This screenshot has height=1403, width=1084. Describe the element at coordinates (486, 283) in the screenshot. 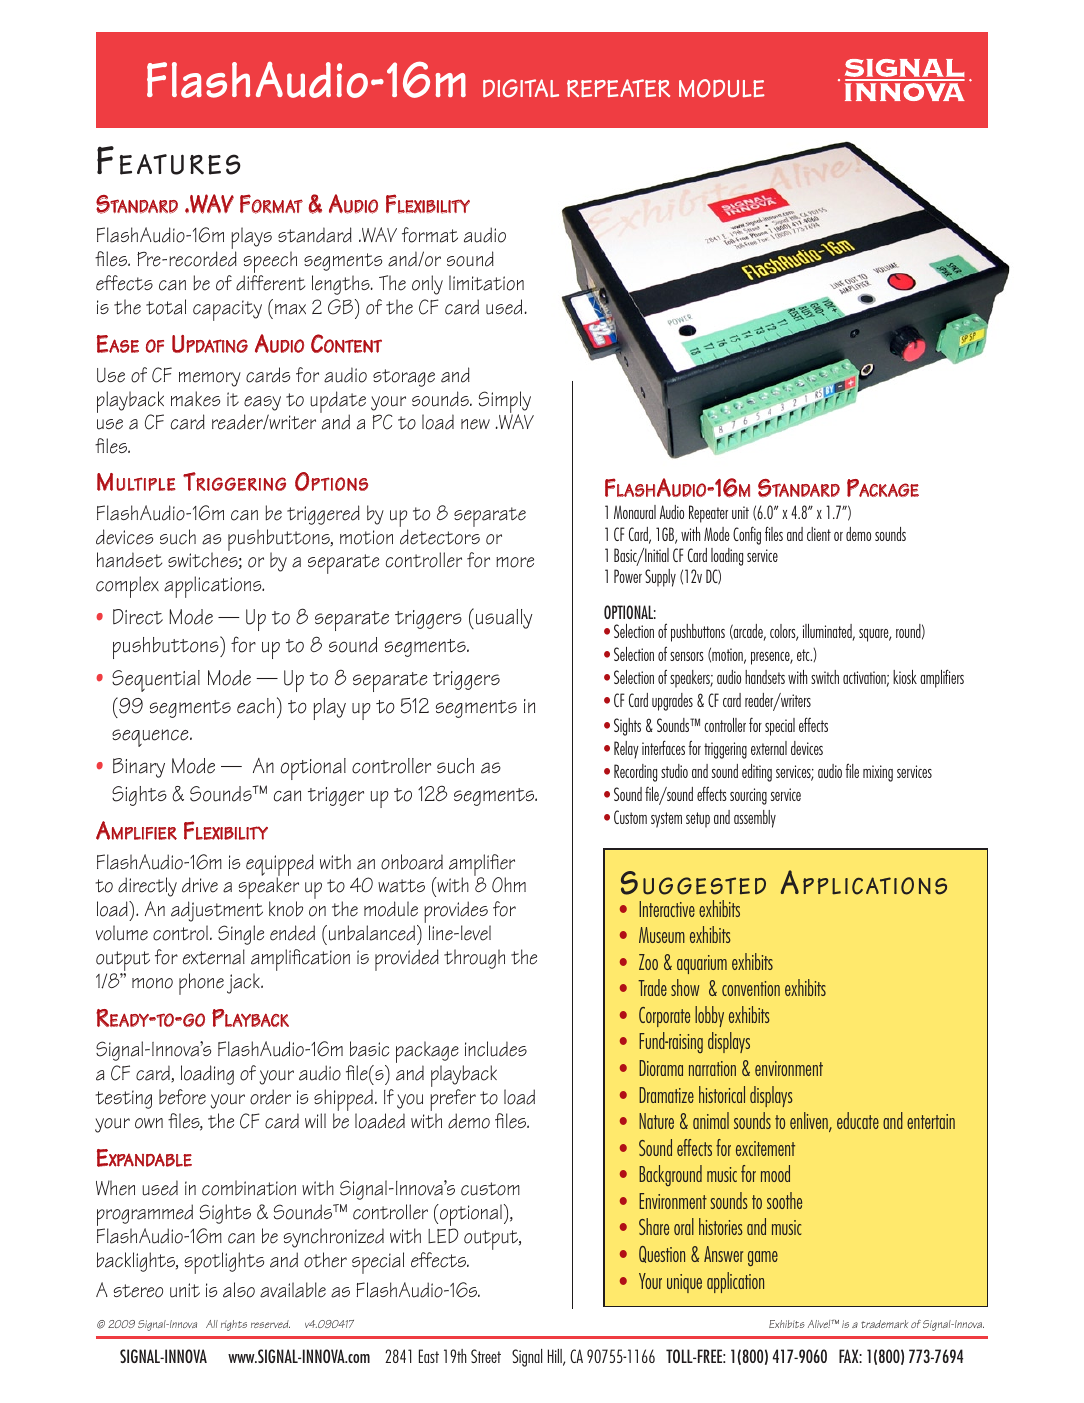

I see `limitation` at that location.
